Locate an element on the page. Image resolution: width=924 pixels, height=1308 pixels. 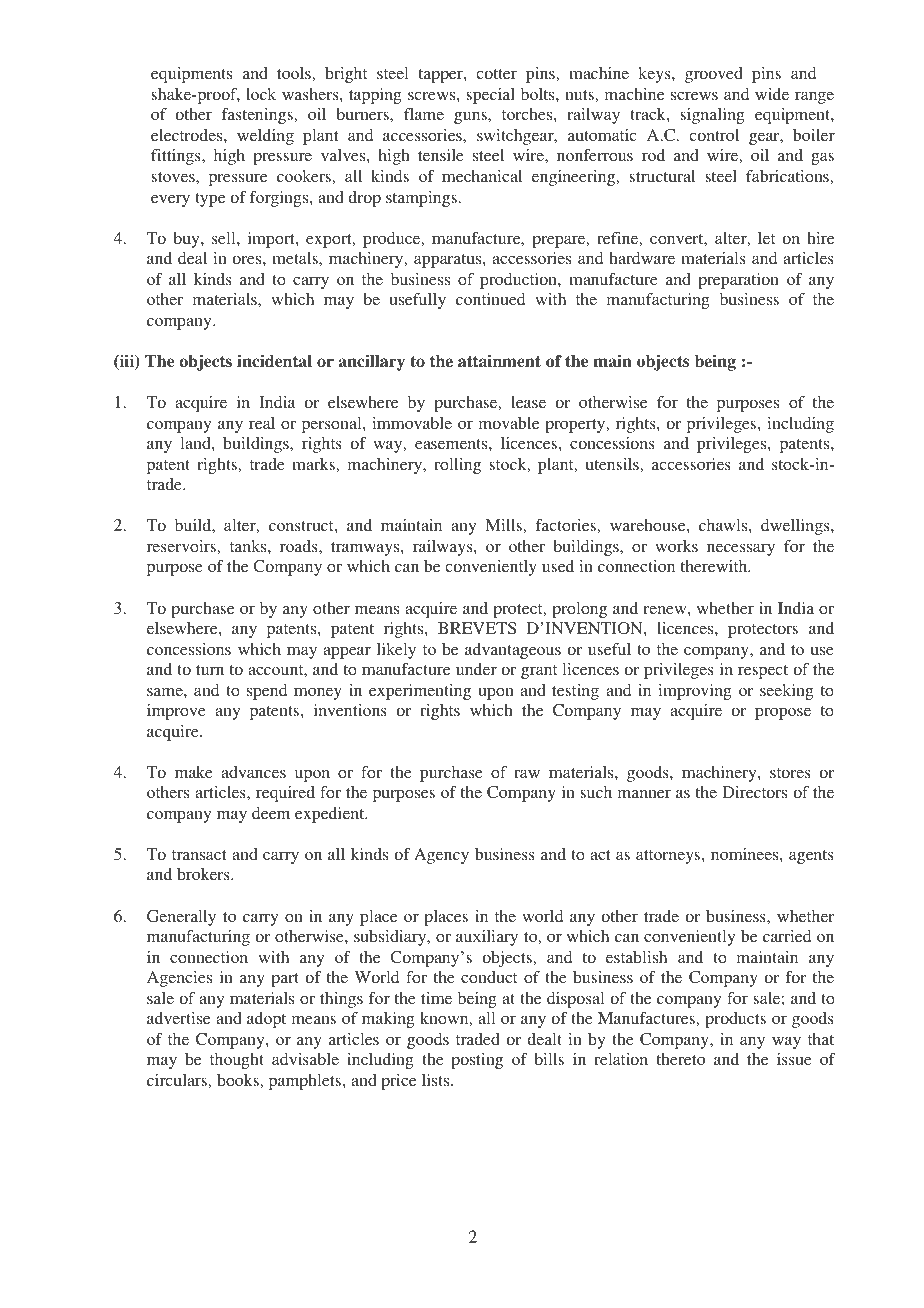
deem is located at coordinates (271, 813).
